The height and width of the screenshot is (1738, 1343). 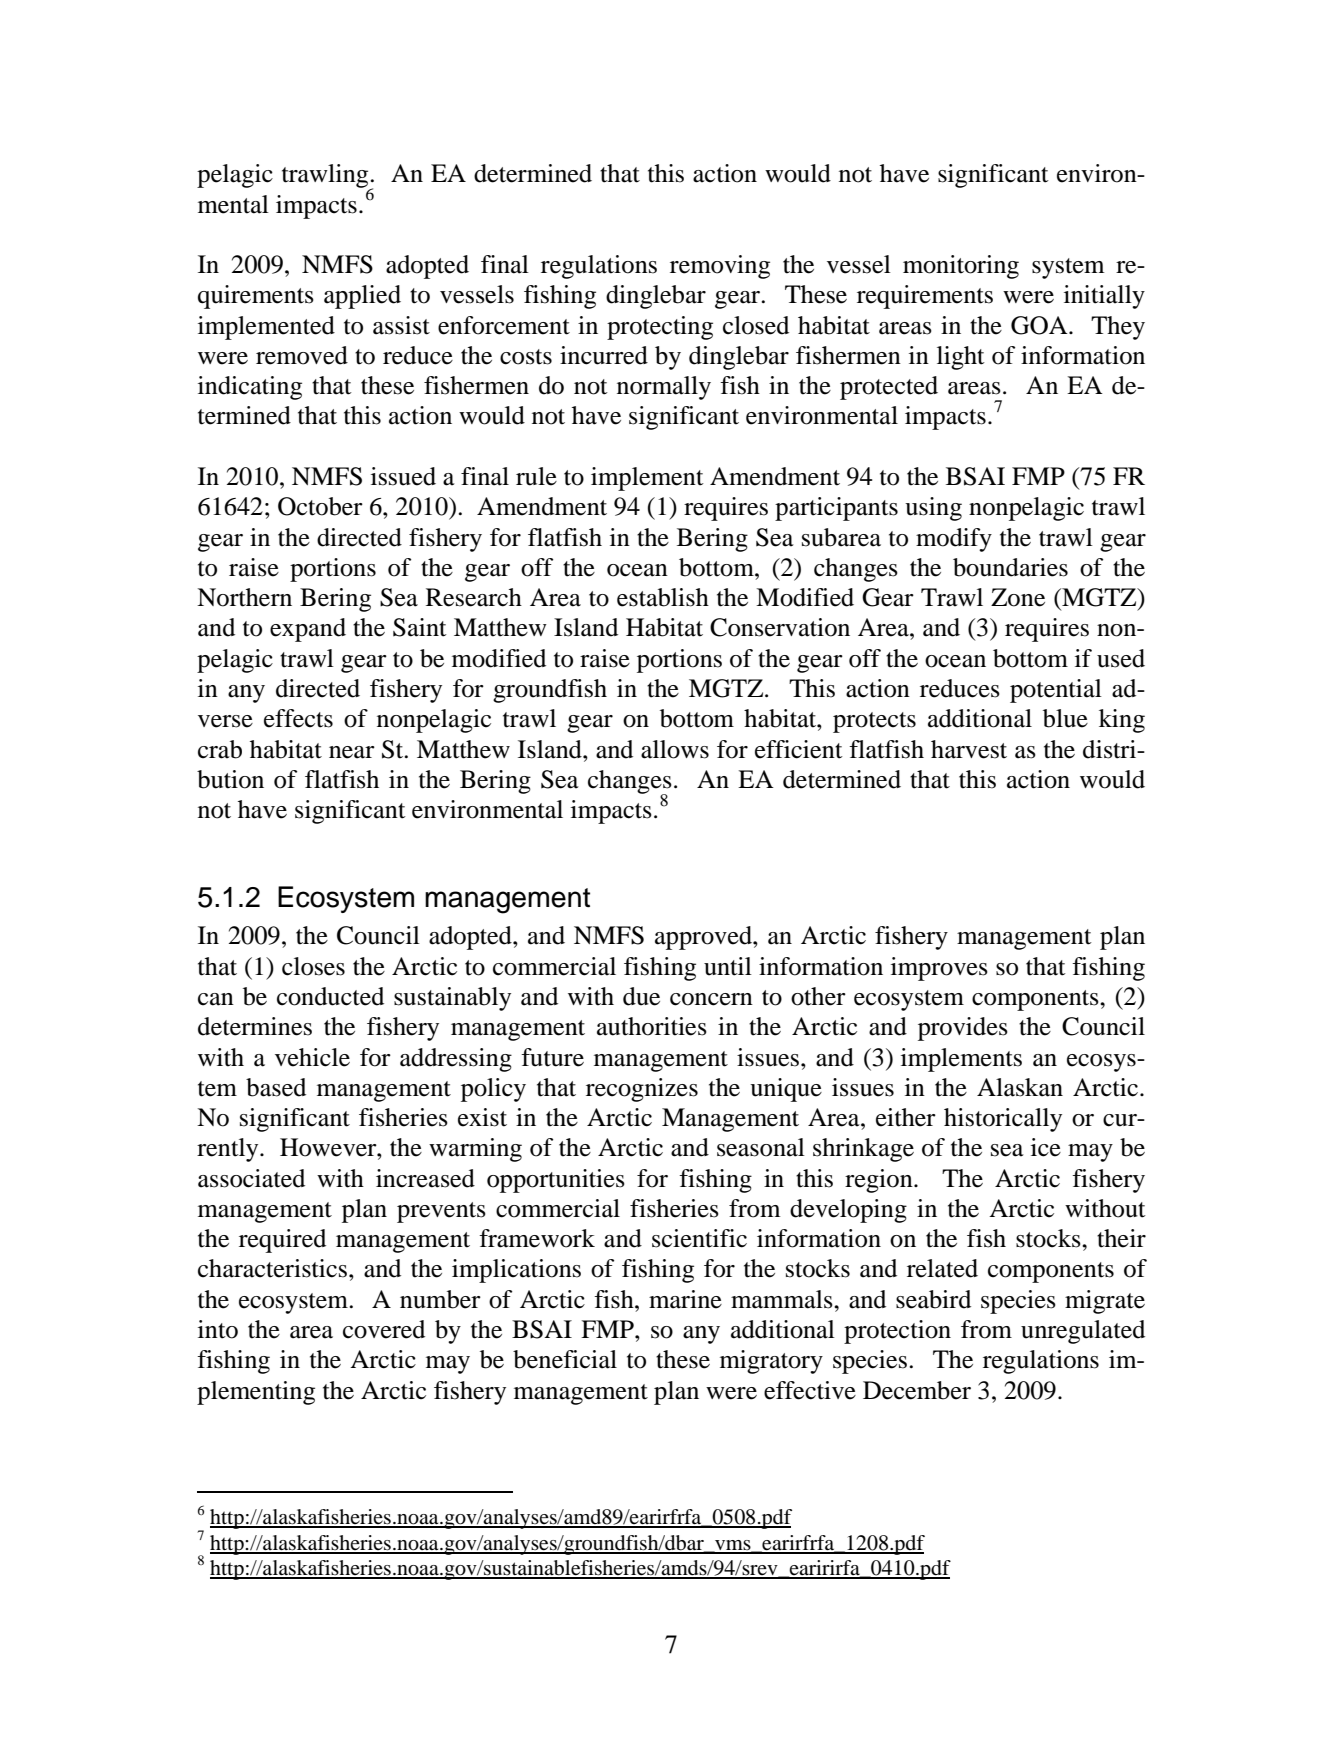 I want to click on allows, so click(x=675, y=749).
